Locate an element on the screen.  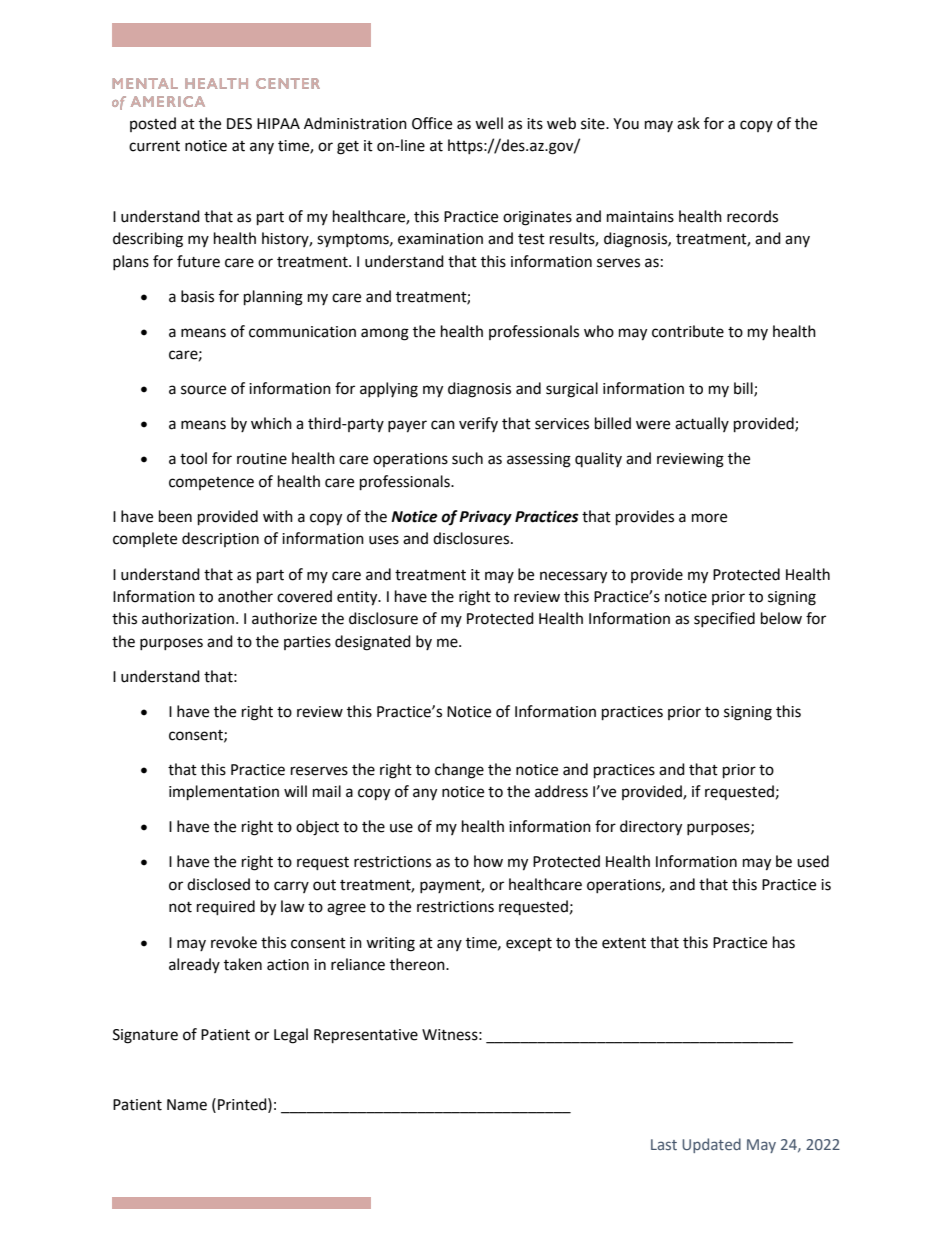
Name is located at coordinates (187, 1105).
